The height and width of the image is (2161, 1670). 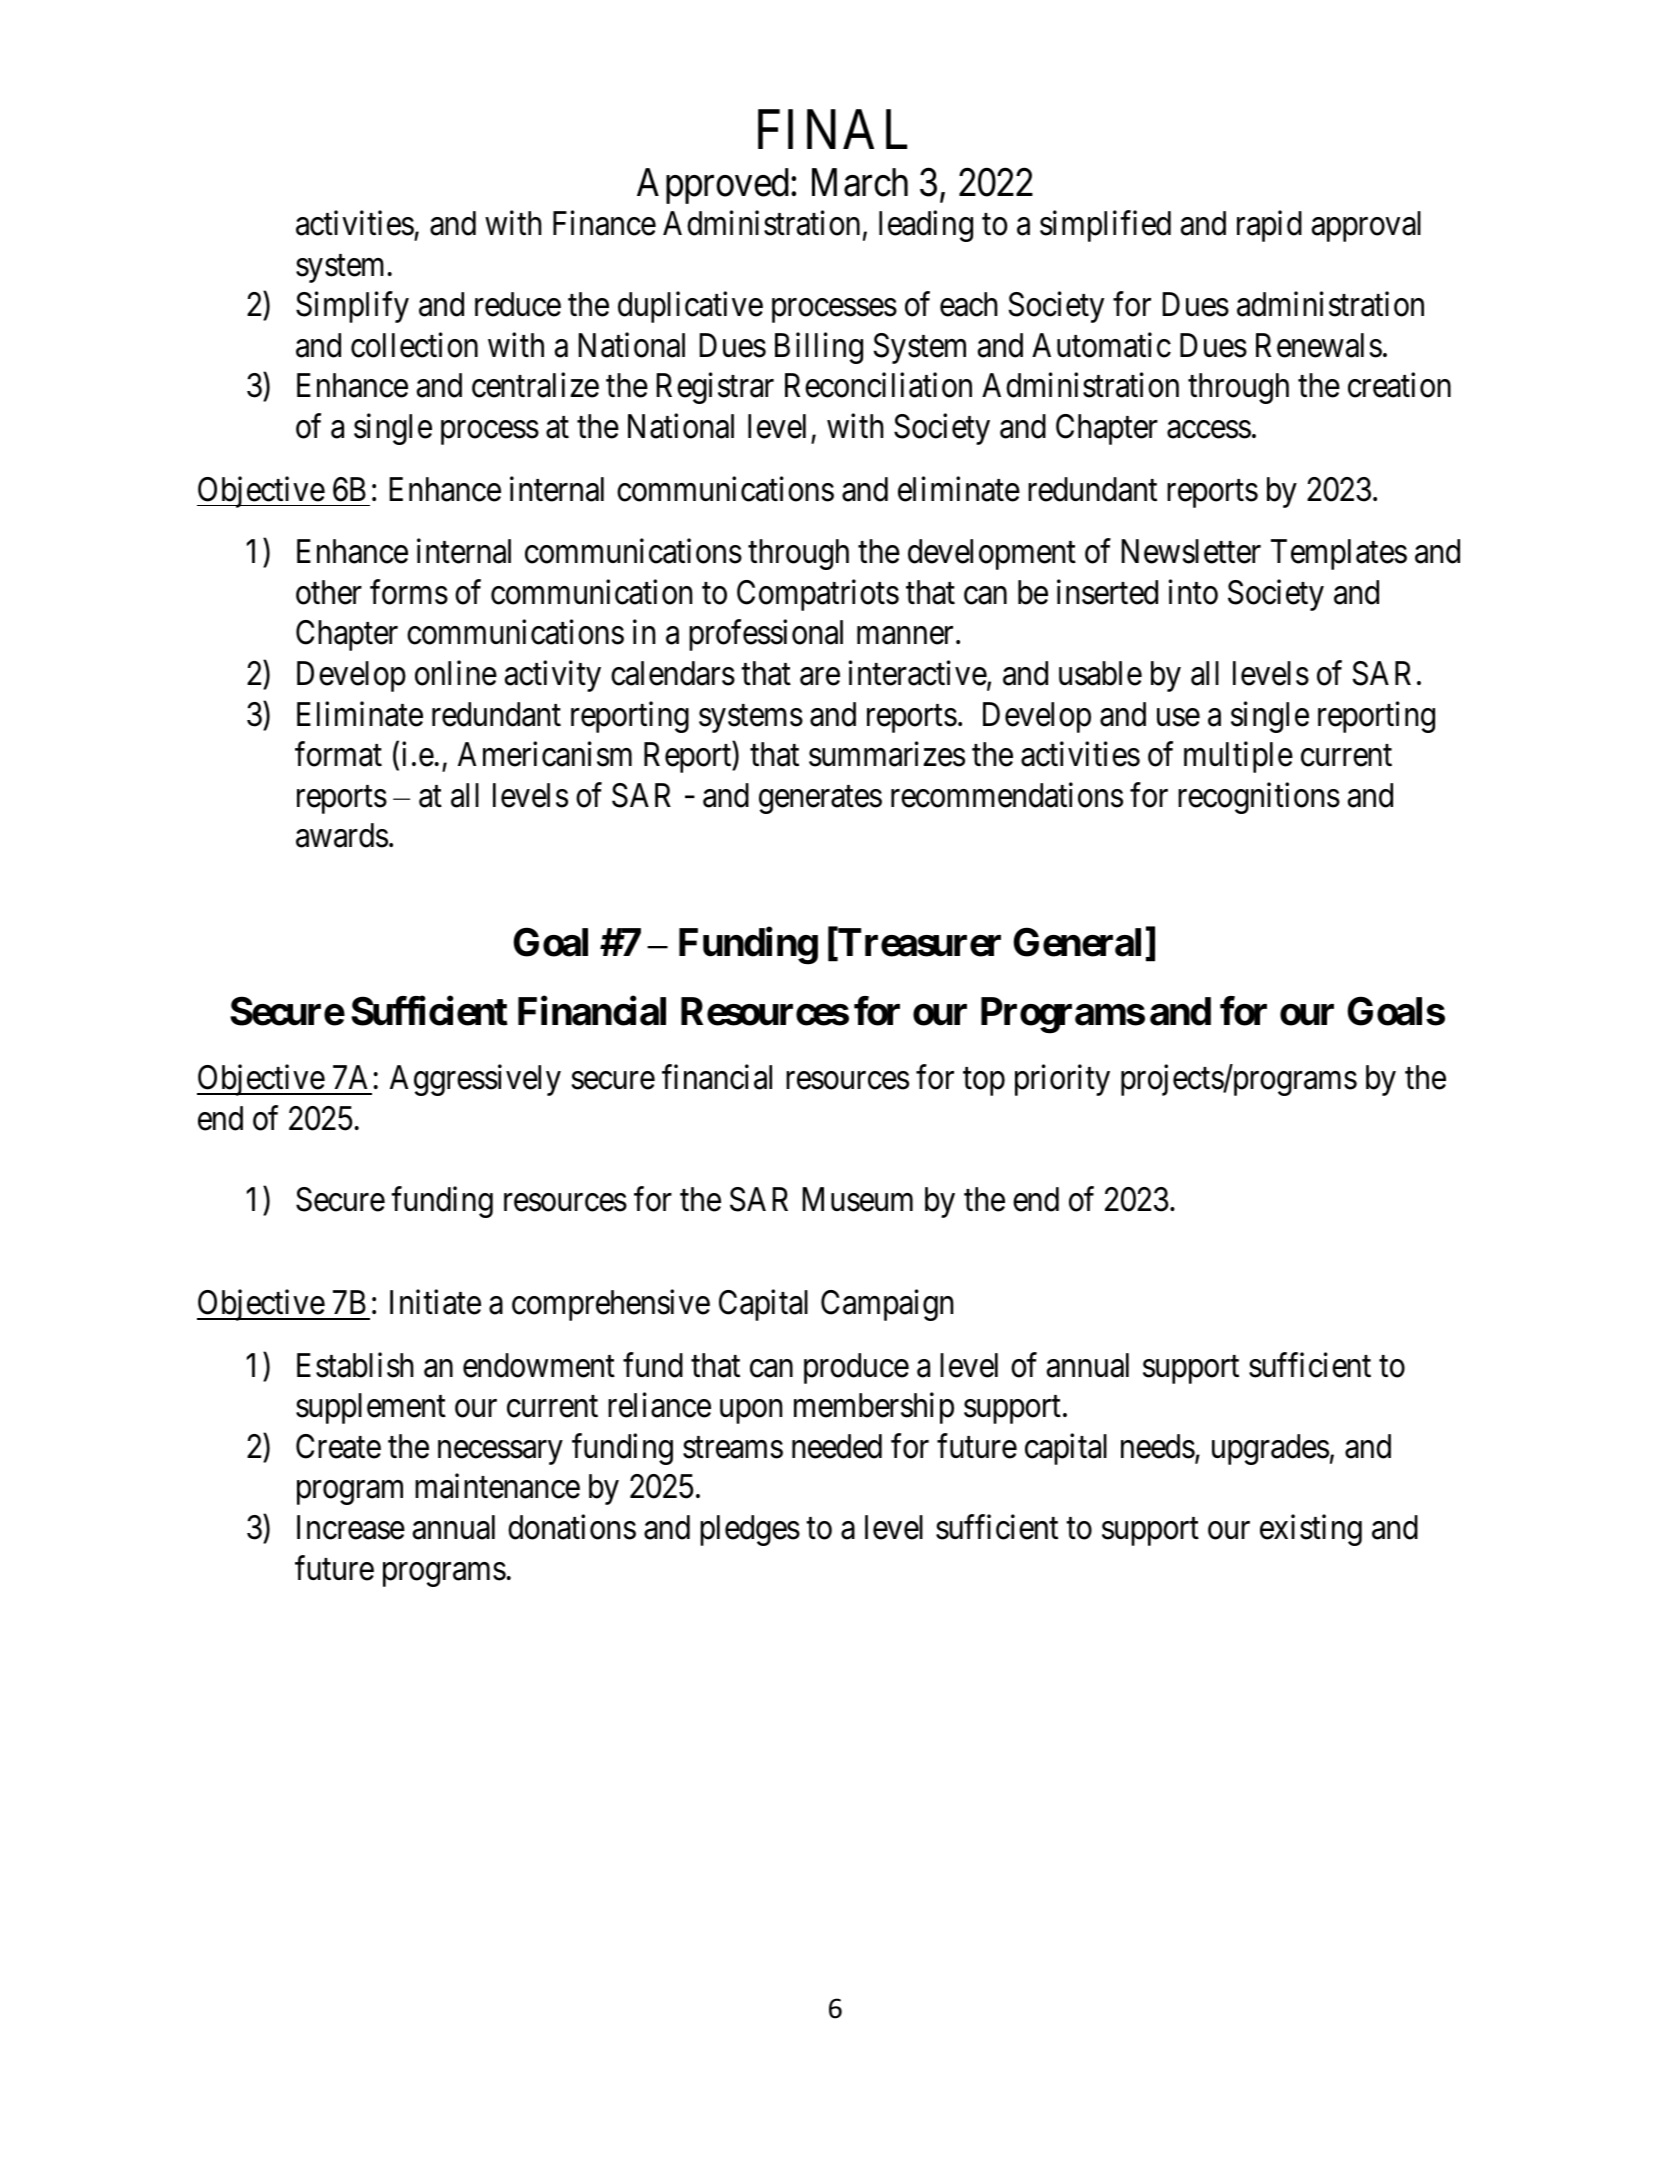 I want to click on existing, so click(x=1311, y=1530).
